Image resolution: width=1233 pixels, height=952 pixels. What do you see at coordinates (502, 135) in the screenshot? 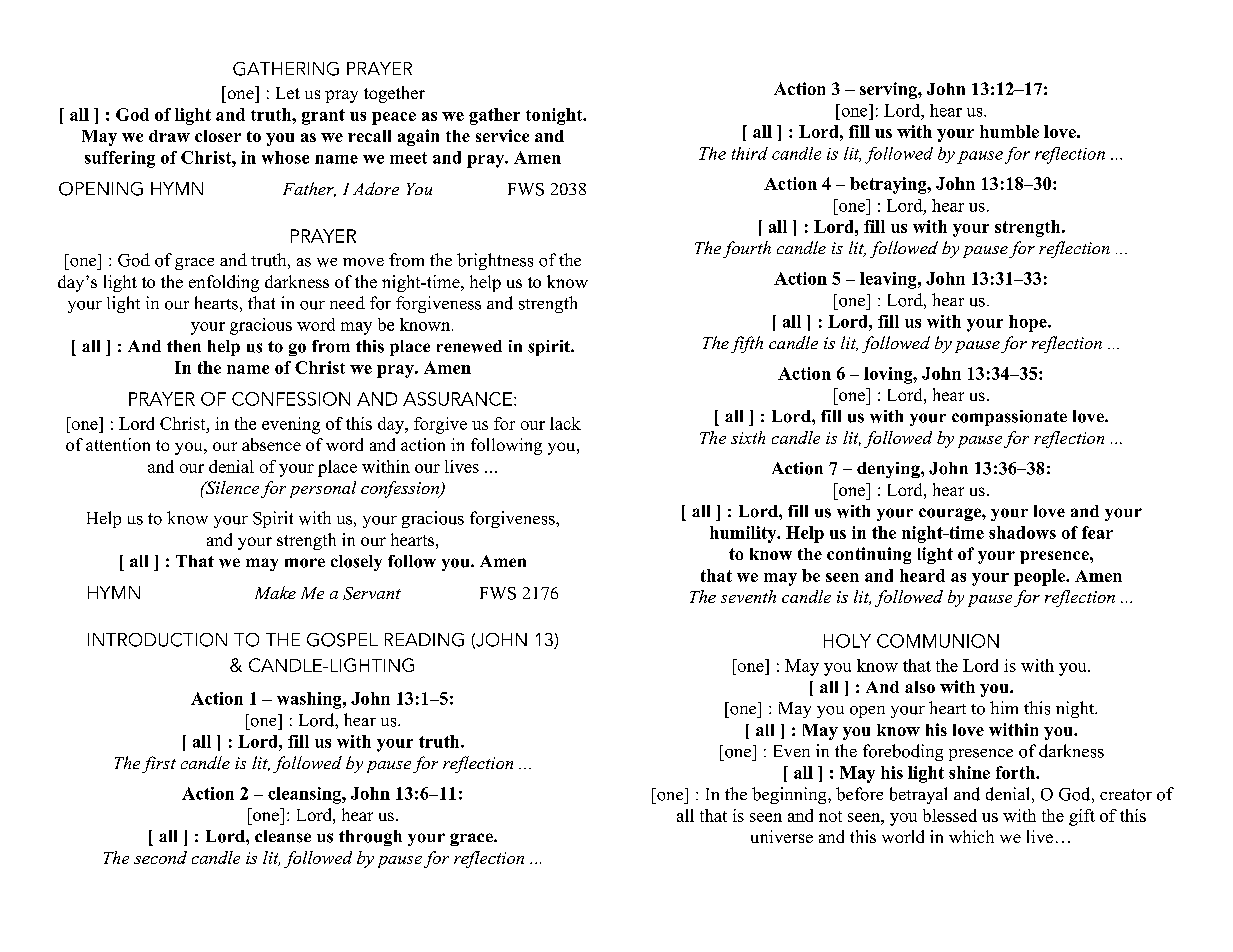
I see `service` at bounding box center [502, 135].
